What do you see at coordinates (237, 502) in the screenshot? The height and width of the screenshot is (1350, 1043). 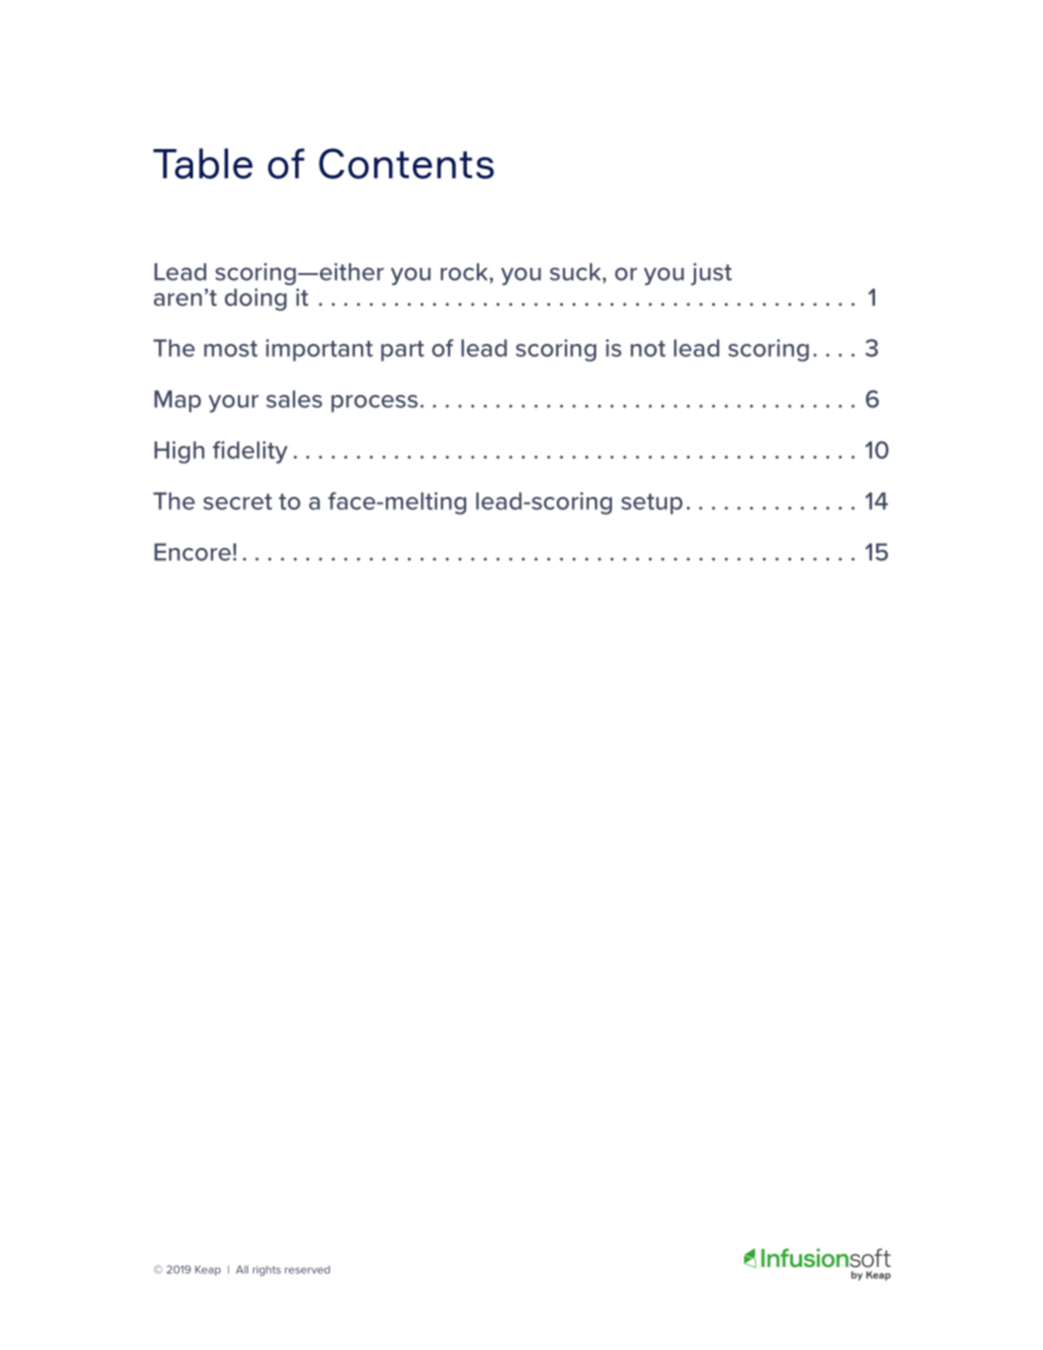 I see `secret` at bounding box center [237, 502].
